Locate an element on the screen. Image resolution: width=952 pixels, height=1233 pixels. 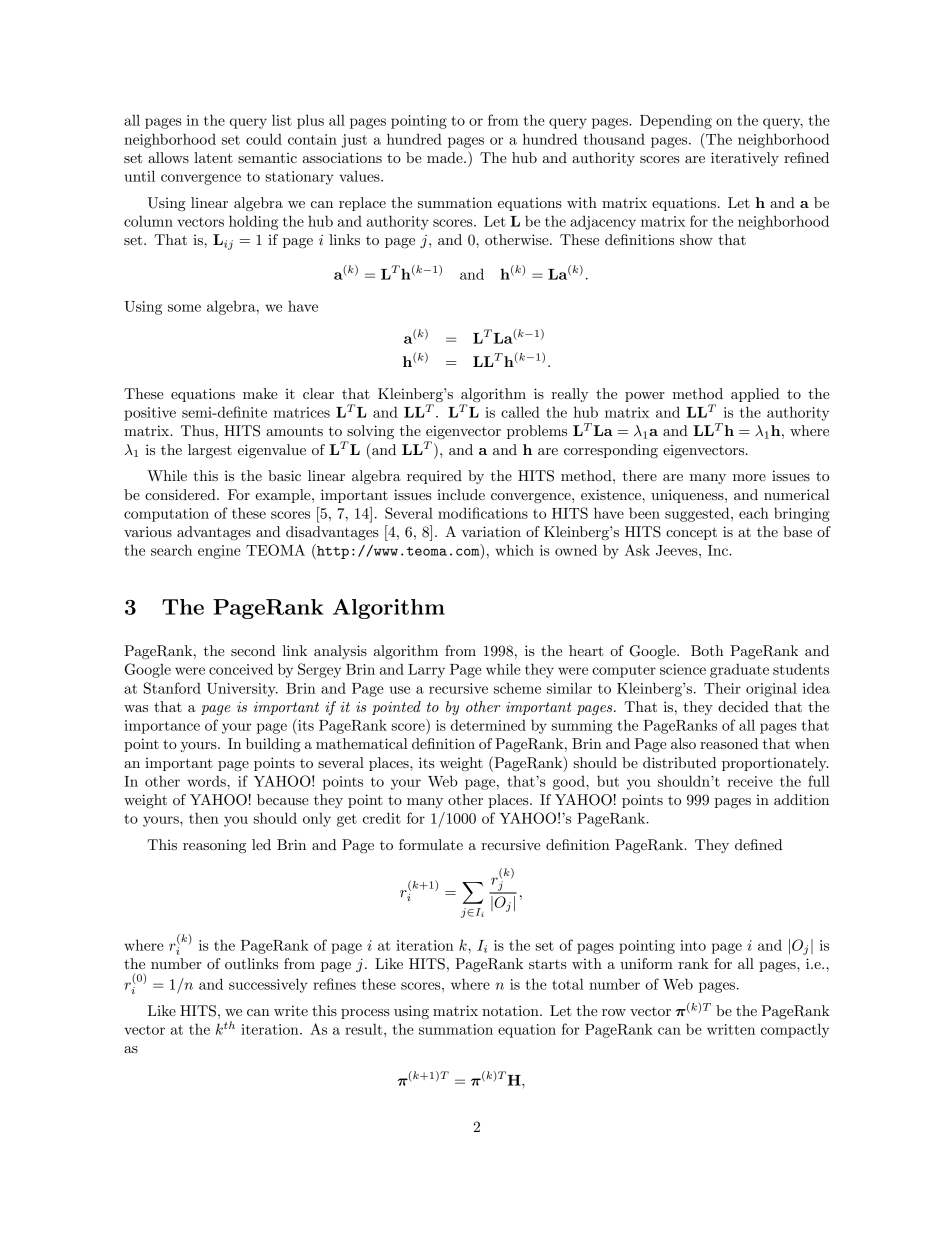
written is located at coordinates (731, 1029).
